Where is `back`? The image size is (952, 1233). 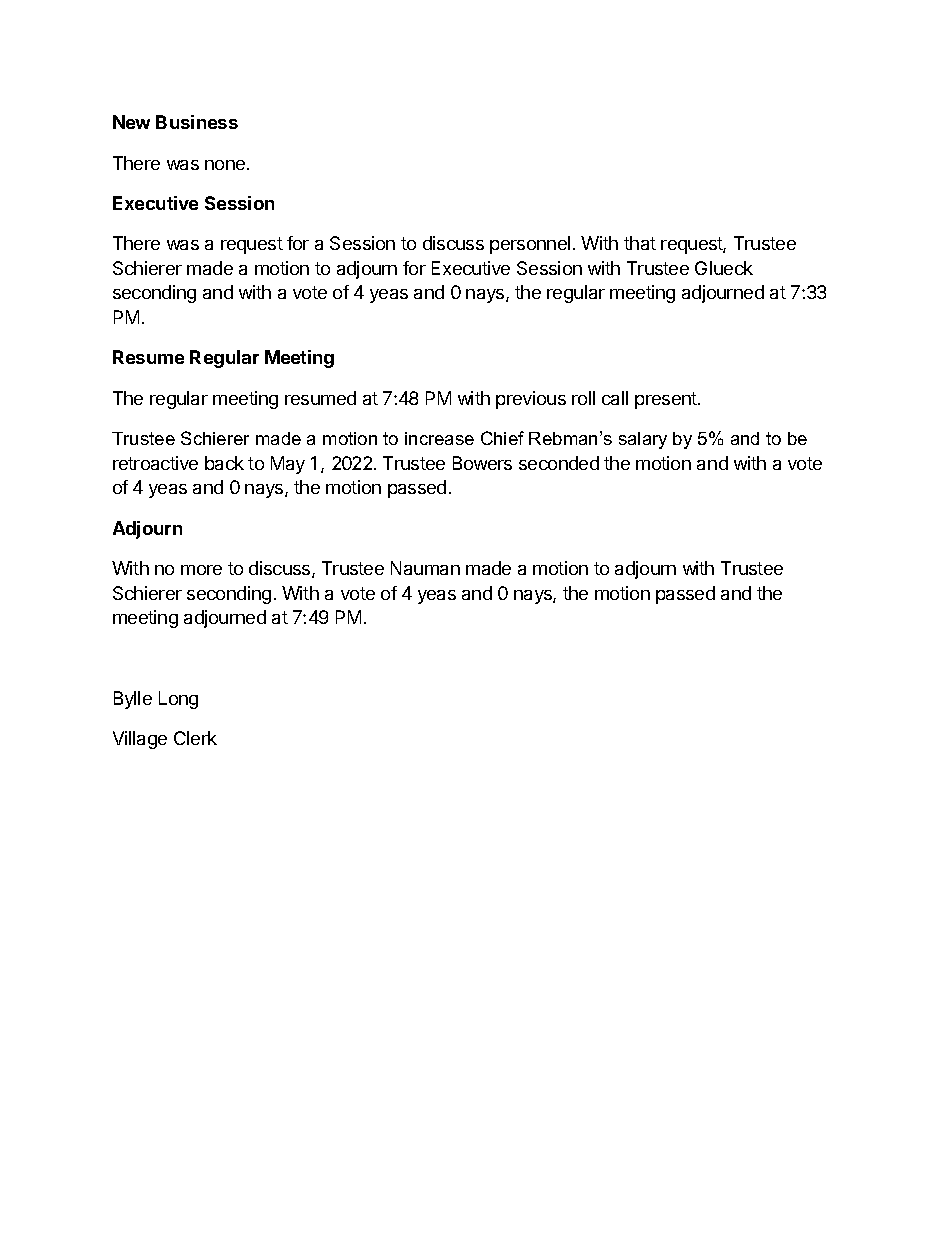 back is located at coordinates (224, 463).
